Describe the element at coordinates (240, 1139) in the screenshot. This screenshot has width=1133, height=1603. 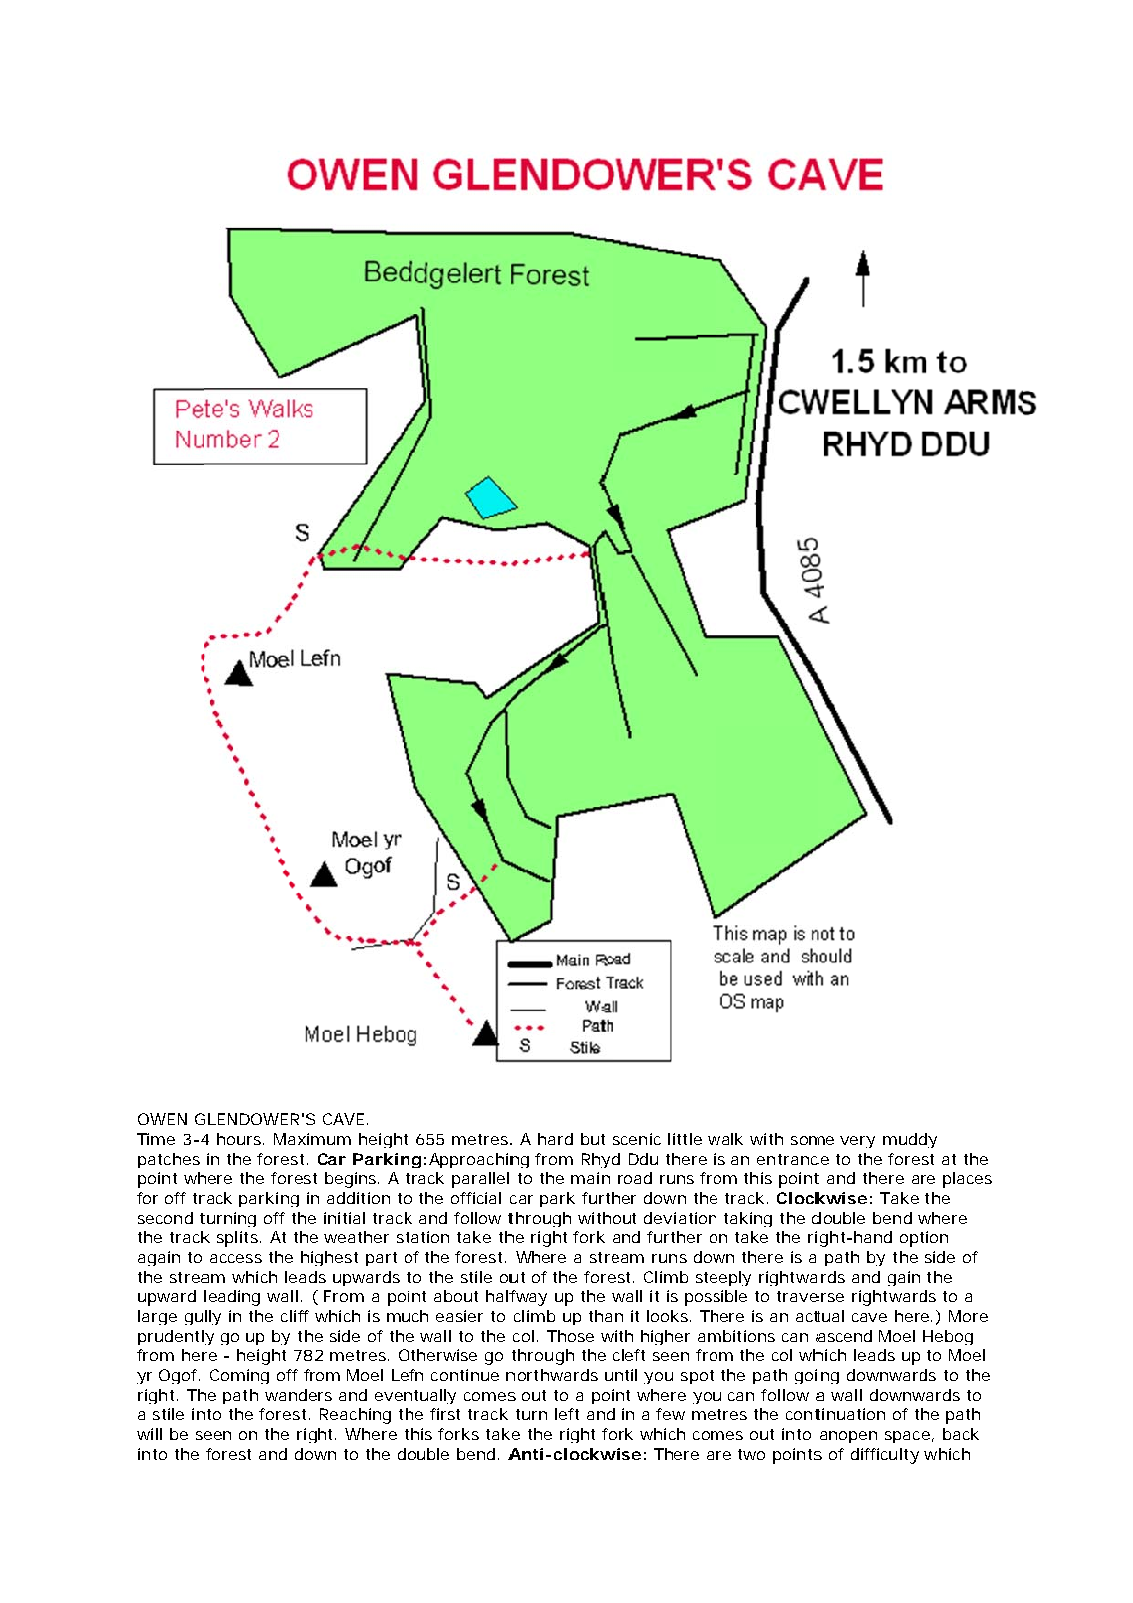
I see `hours` at that location.
